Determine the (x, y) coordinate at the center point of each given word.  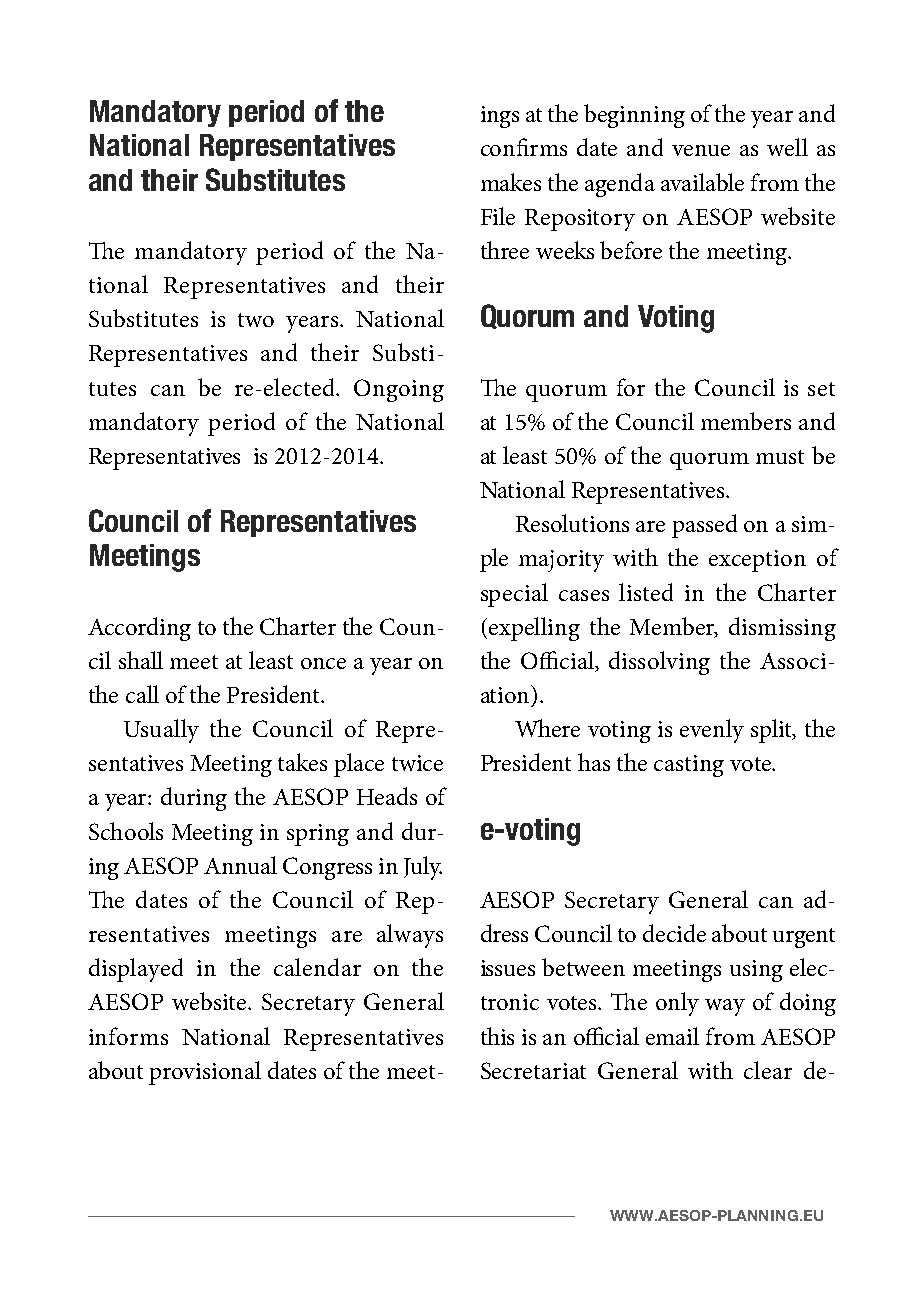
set (821, 389)
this (497, 1036)
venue (701, 150)
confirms (524, 147)
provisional (205, 1073)
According (139, 629)
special (514, 595)
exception (757, 561)
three (505, 250)
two (256, 320)
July (423, 868)
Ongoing (399, 390)
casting (689, 766)
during (194, 799)
